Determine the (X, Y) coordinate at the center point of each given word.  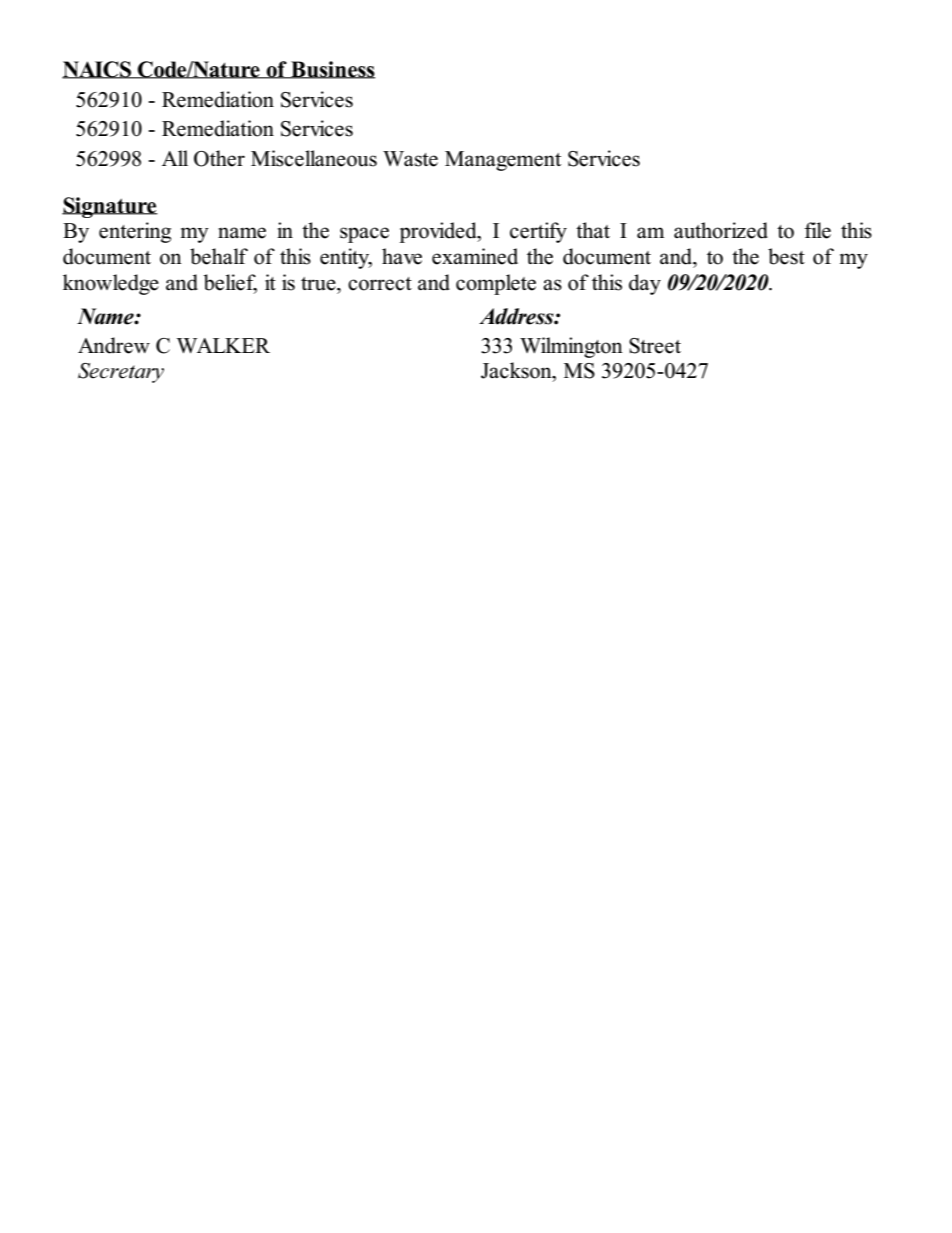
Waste (410, 159)
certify (538, 232)
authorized (721, 230)
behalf (219, 256)
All (175, 158)
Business (332, 70)
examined (475, 256)
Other (219, 158)
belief (230, 283)
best (786, 256)
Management (503, 161)
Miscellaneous (314, 158)
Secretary (121, 373)
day (645, 284)
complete (496, 284)
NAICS (98, 70)
